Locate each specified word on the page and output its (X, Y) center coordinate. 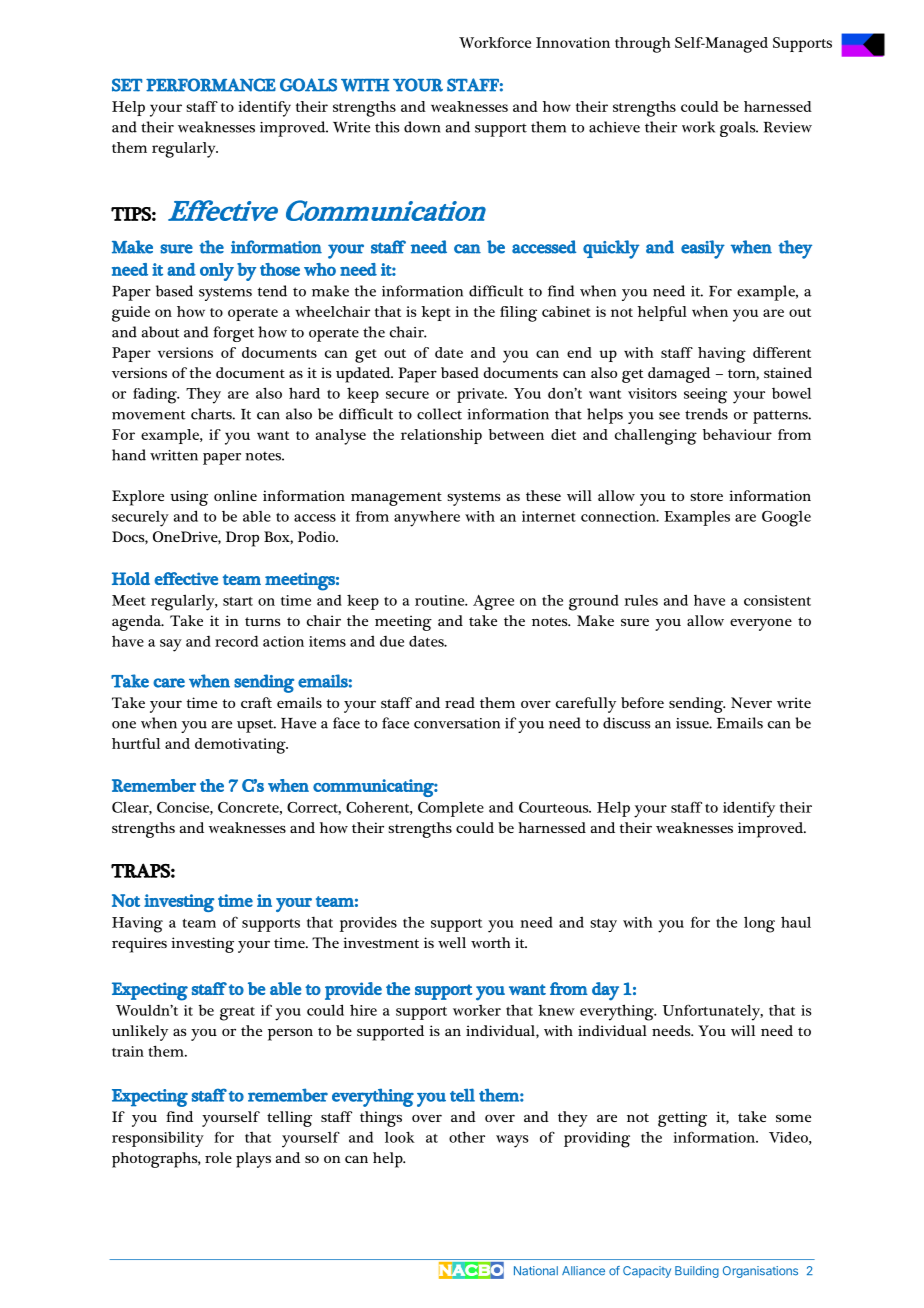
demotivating (241, 746)
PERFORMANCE (211, 85)
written (174, 455)
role (218, 1157)
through (643, 45)
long (759, 924)
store (706, 496)
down (422, 127)
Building (697, 1272)
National (536, 1271)
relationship (441, 436)
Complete (451, 809)
